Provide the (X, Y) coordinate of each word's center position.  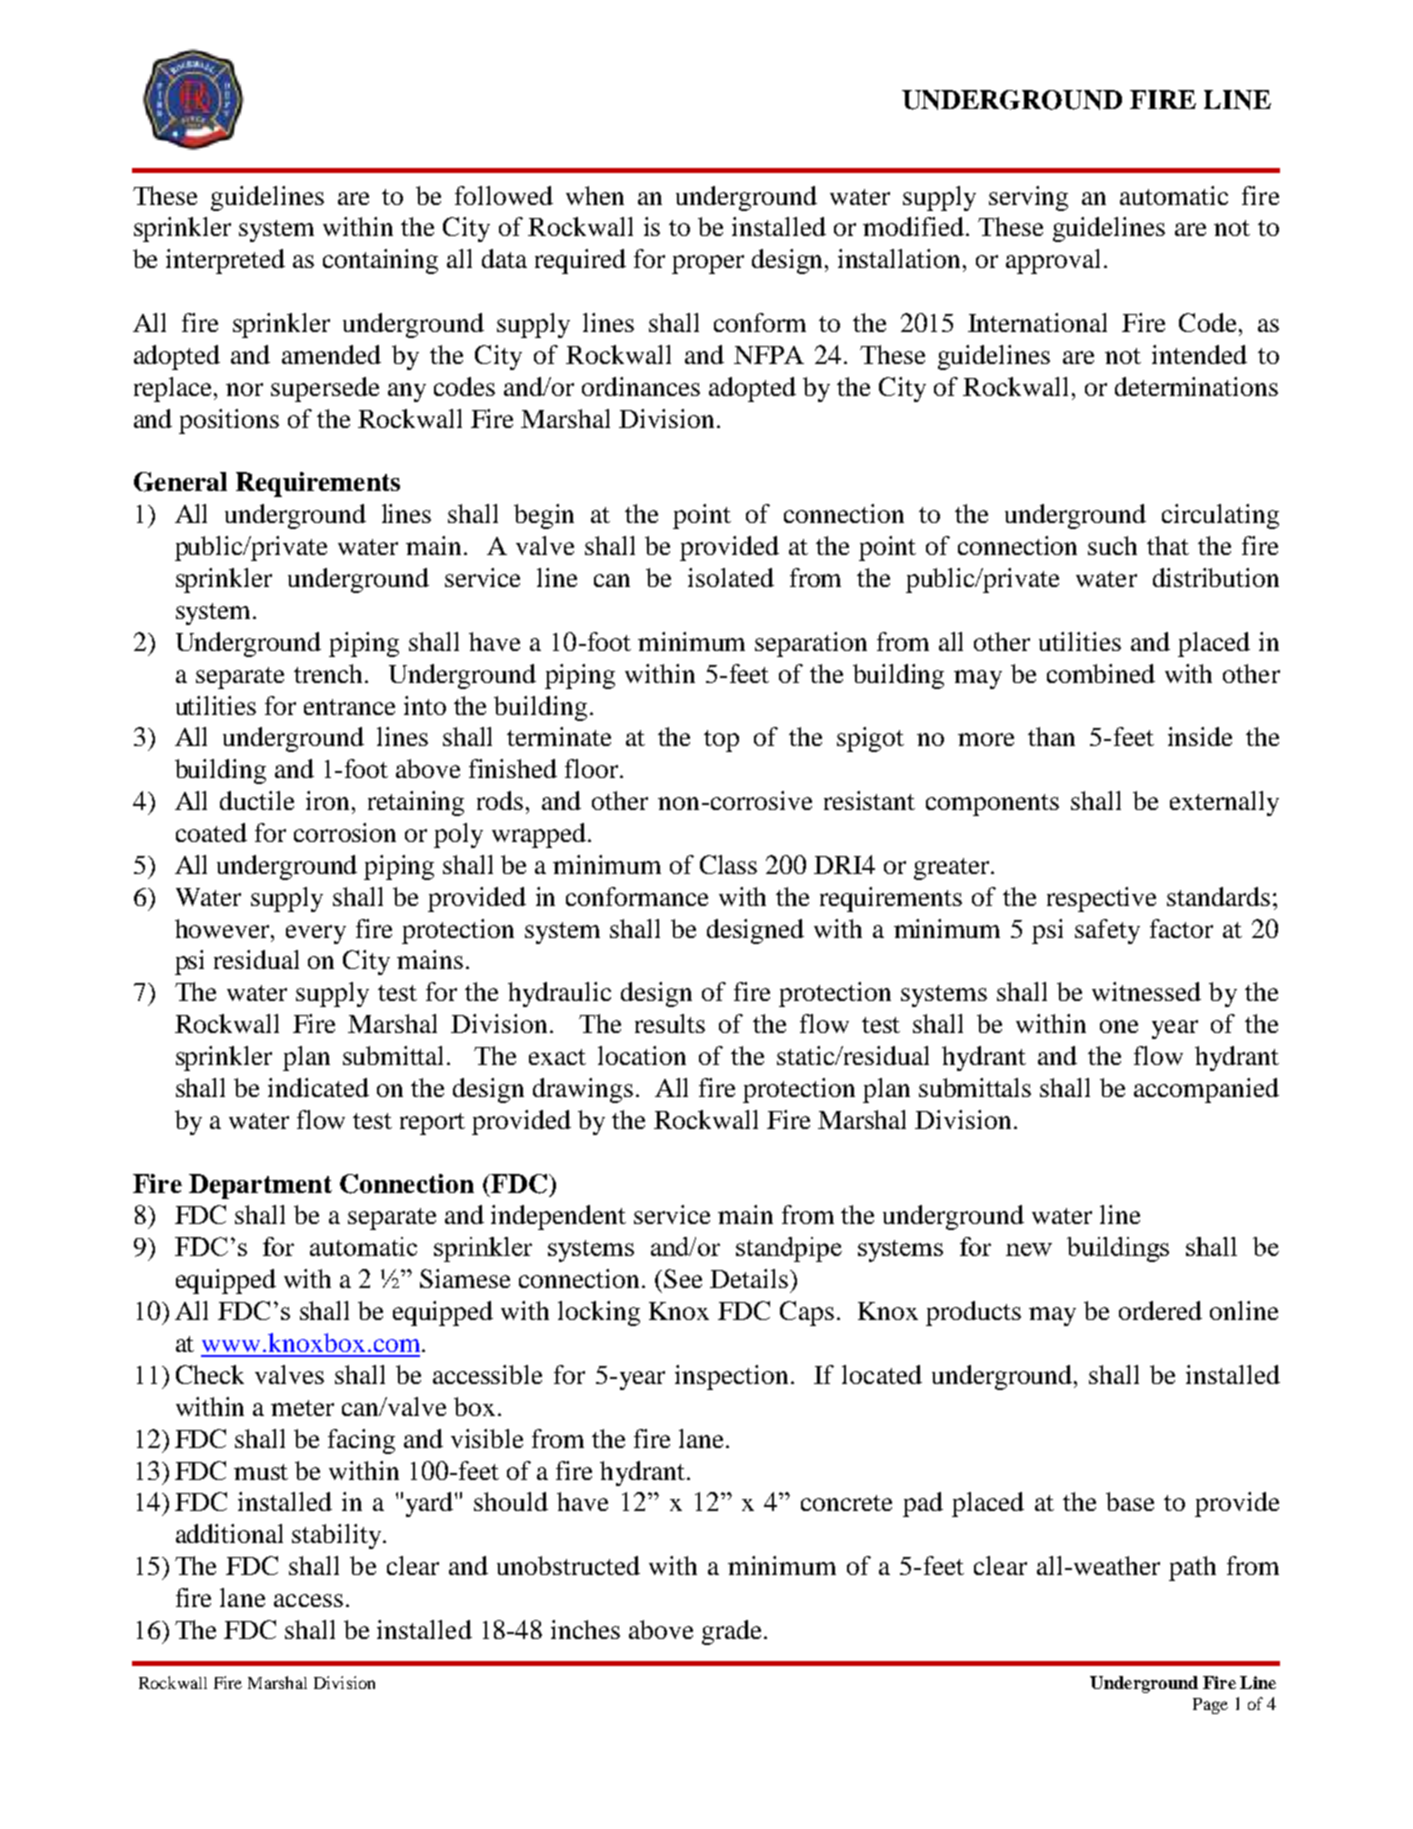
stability (338, 1536)
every (316, 934)
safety (1107, 931)
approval (1053, 261)
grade (731, 1632)
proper (708, 264)
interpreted (225, 261)
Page (1210, 1706)
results (670, 1023)
